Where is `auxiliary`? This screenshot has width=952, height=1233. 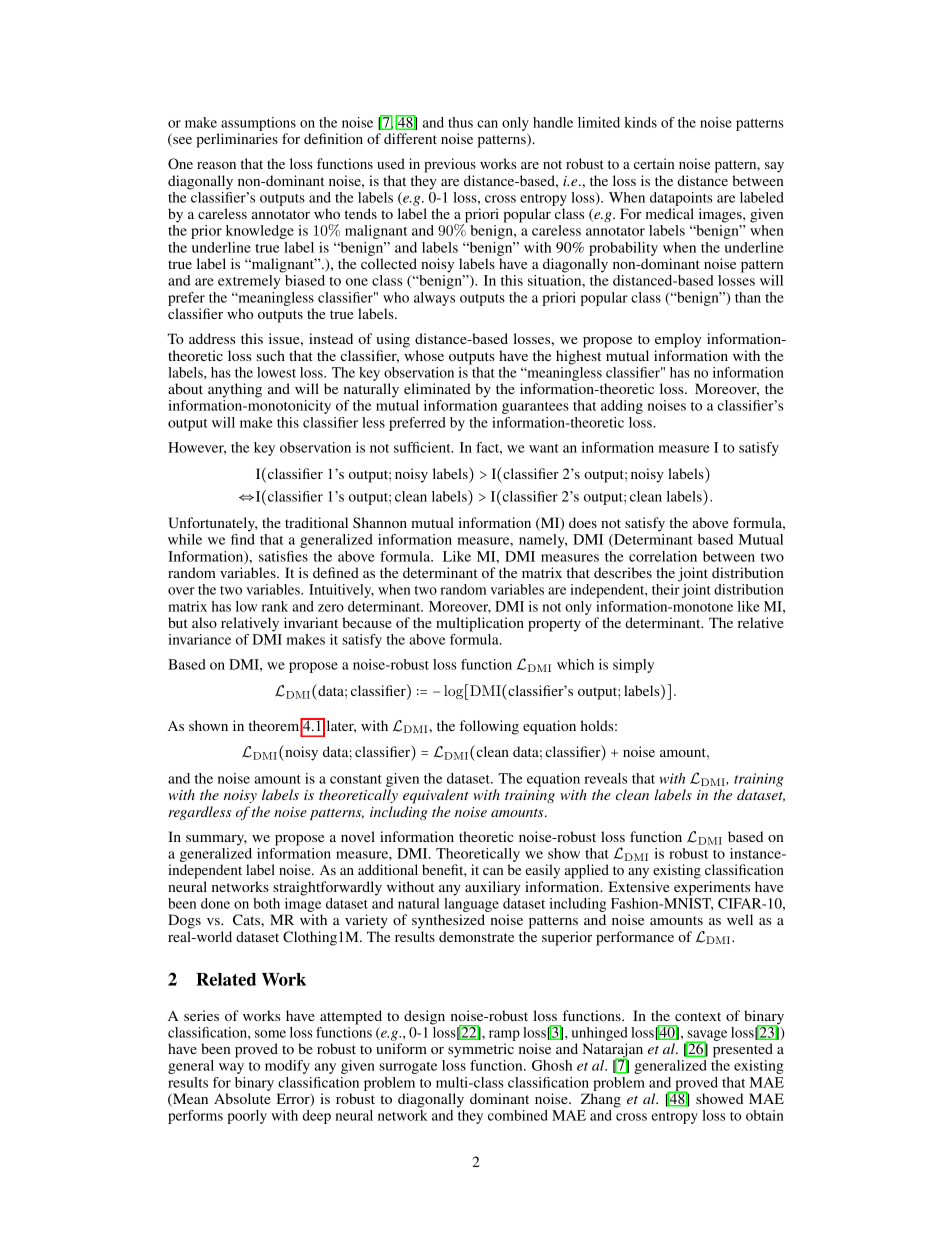 auxiliary is located at coordinates (493, 888).
